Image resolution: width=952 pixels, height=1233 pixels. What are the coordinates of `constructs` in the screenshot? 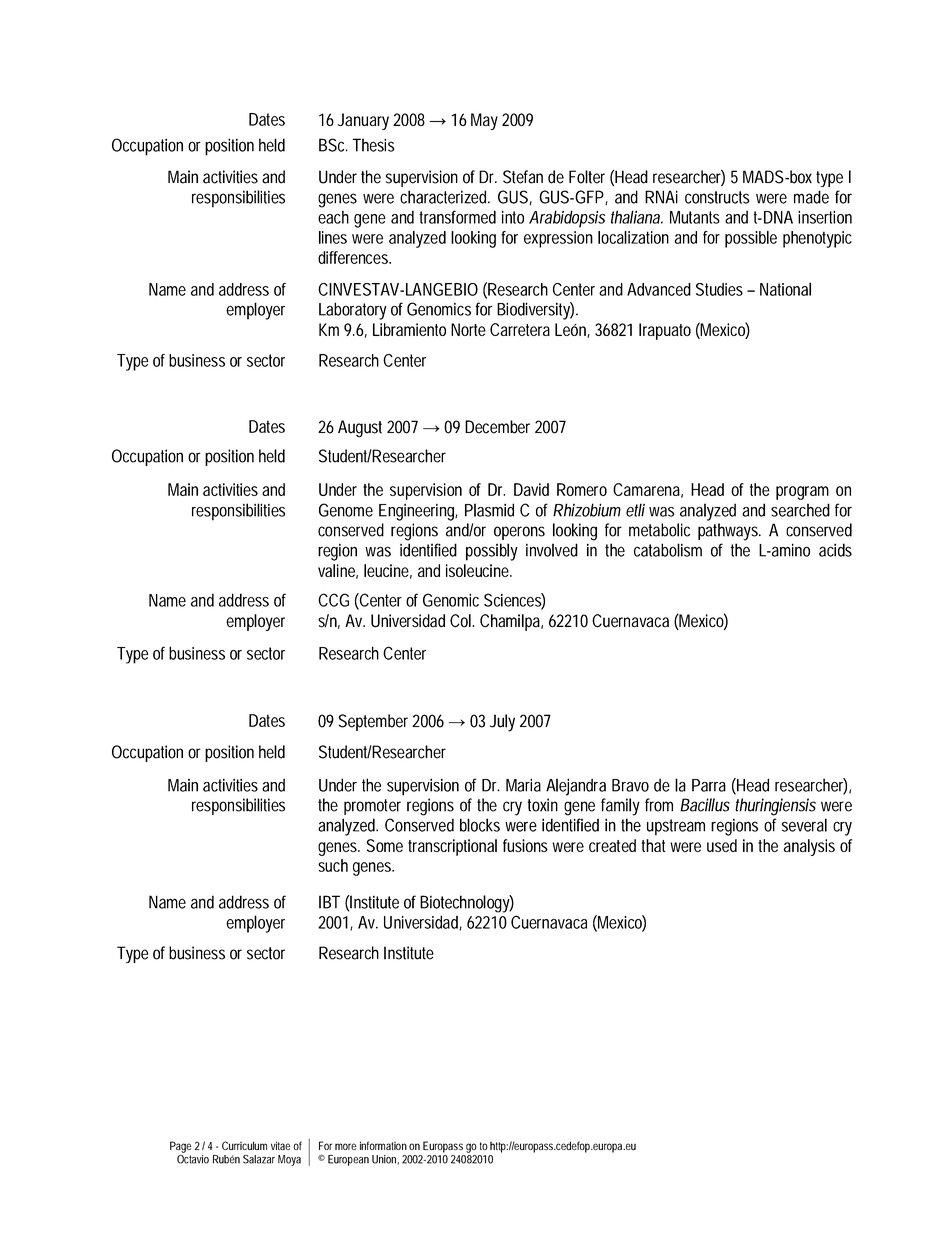 It's located at (717, 197).
